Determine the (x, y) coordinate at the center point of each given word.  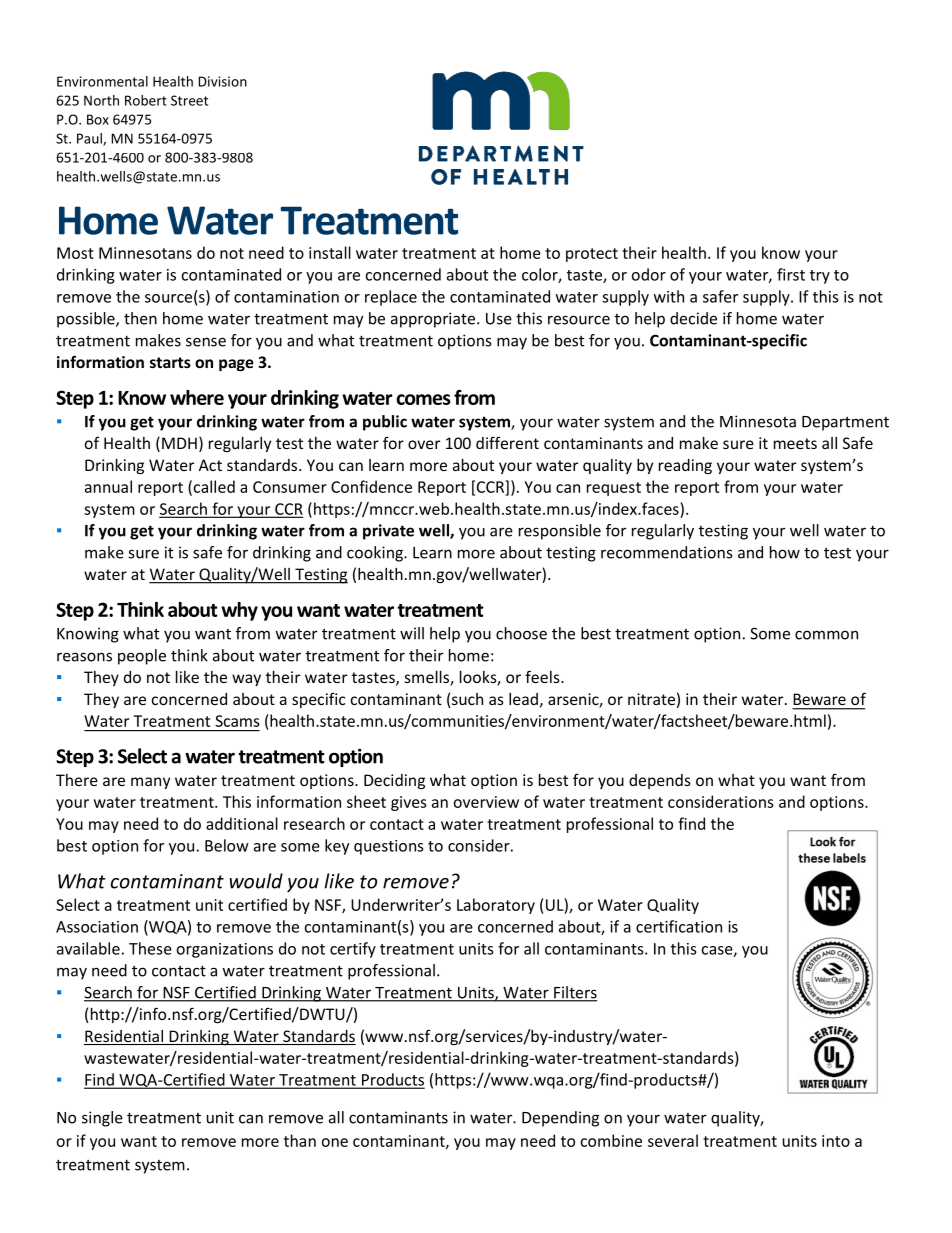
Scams (237, 721)
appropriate (434, 320)
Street (189, 100)
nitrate (651, 699)
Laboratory (496, 906)
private (388, 532)
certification (679, 926)
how (785, 552)
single (102, 1119)
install (330, 252)
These (150, 948)
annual (108, 486)
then (140, 318)
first (791, 274)
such (467, 699)
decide (693, 318)
